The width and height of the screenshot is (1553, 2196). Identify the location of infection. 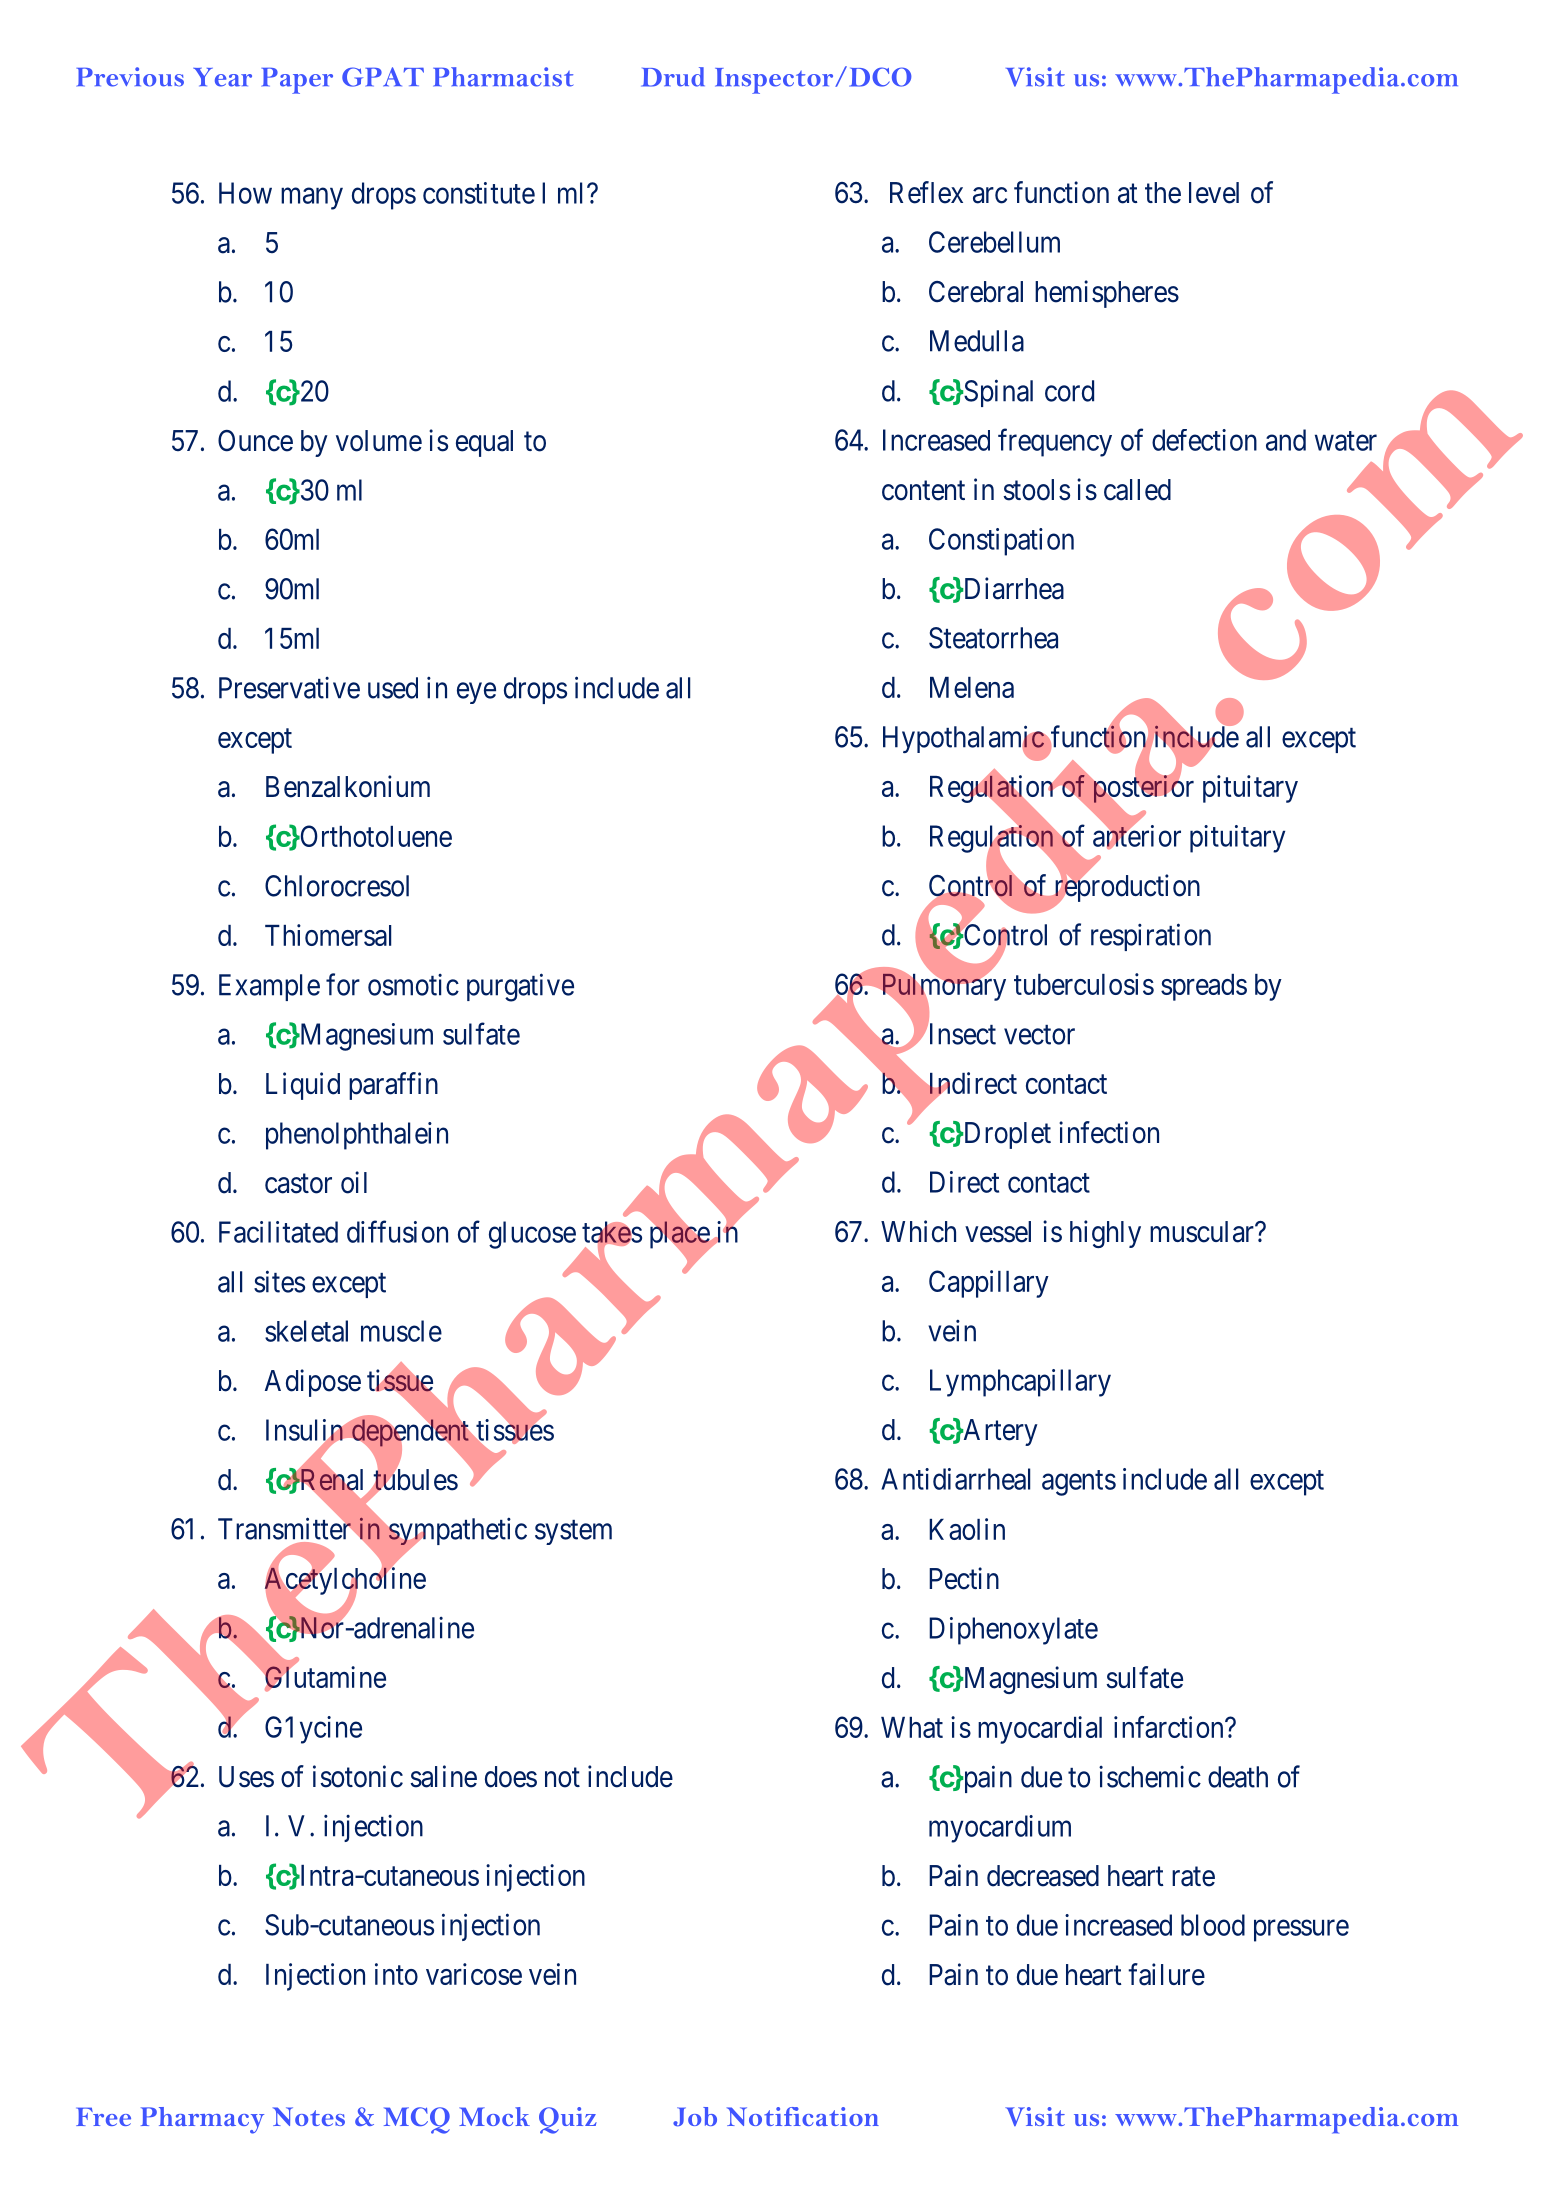
(1109, 1132).
